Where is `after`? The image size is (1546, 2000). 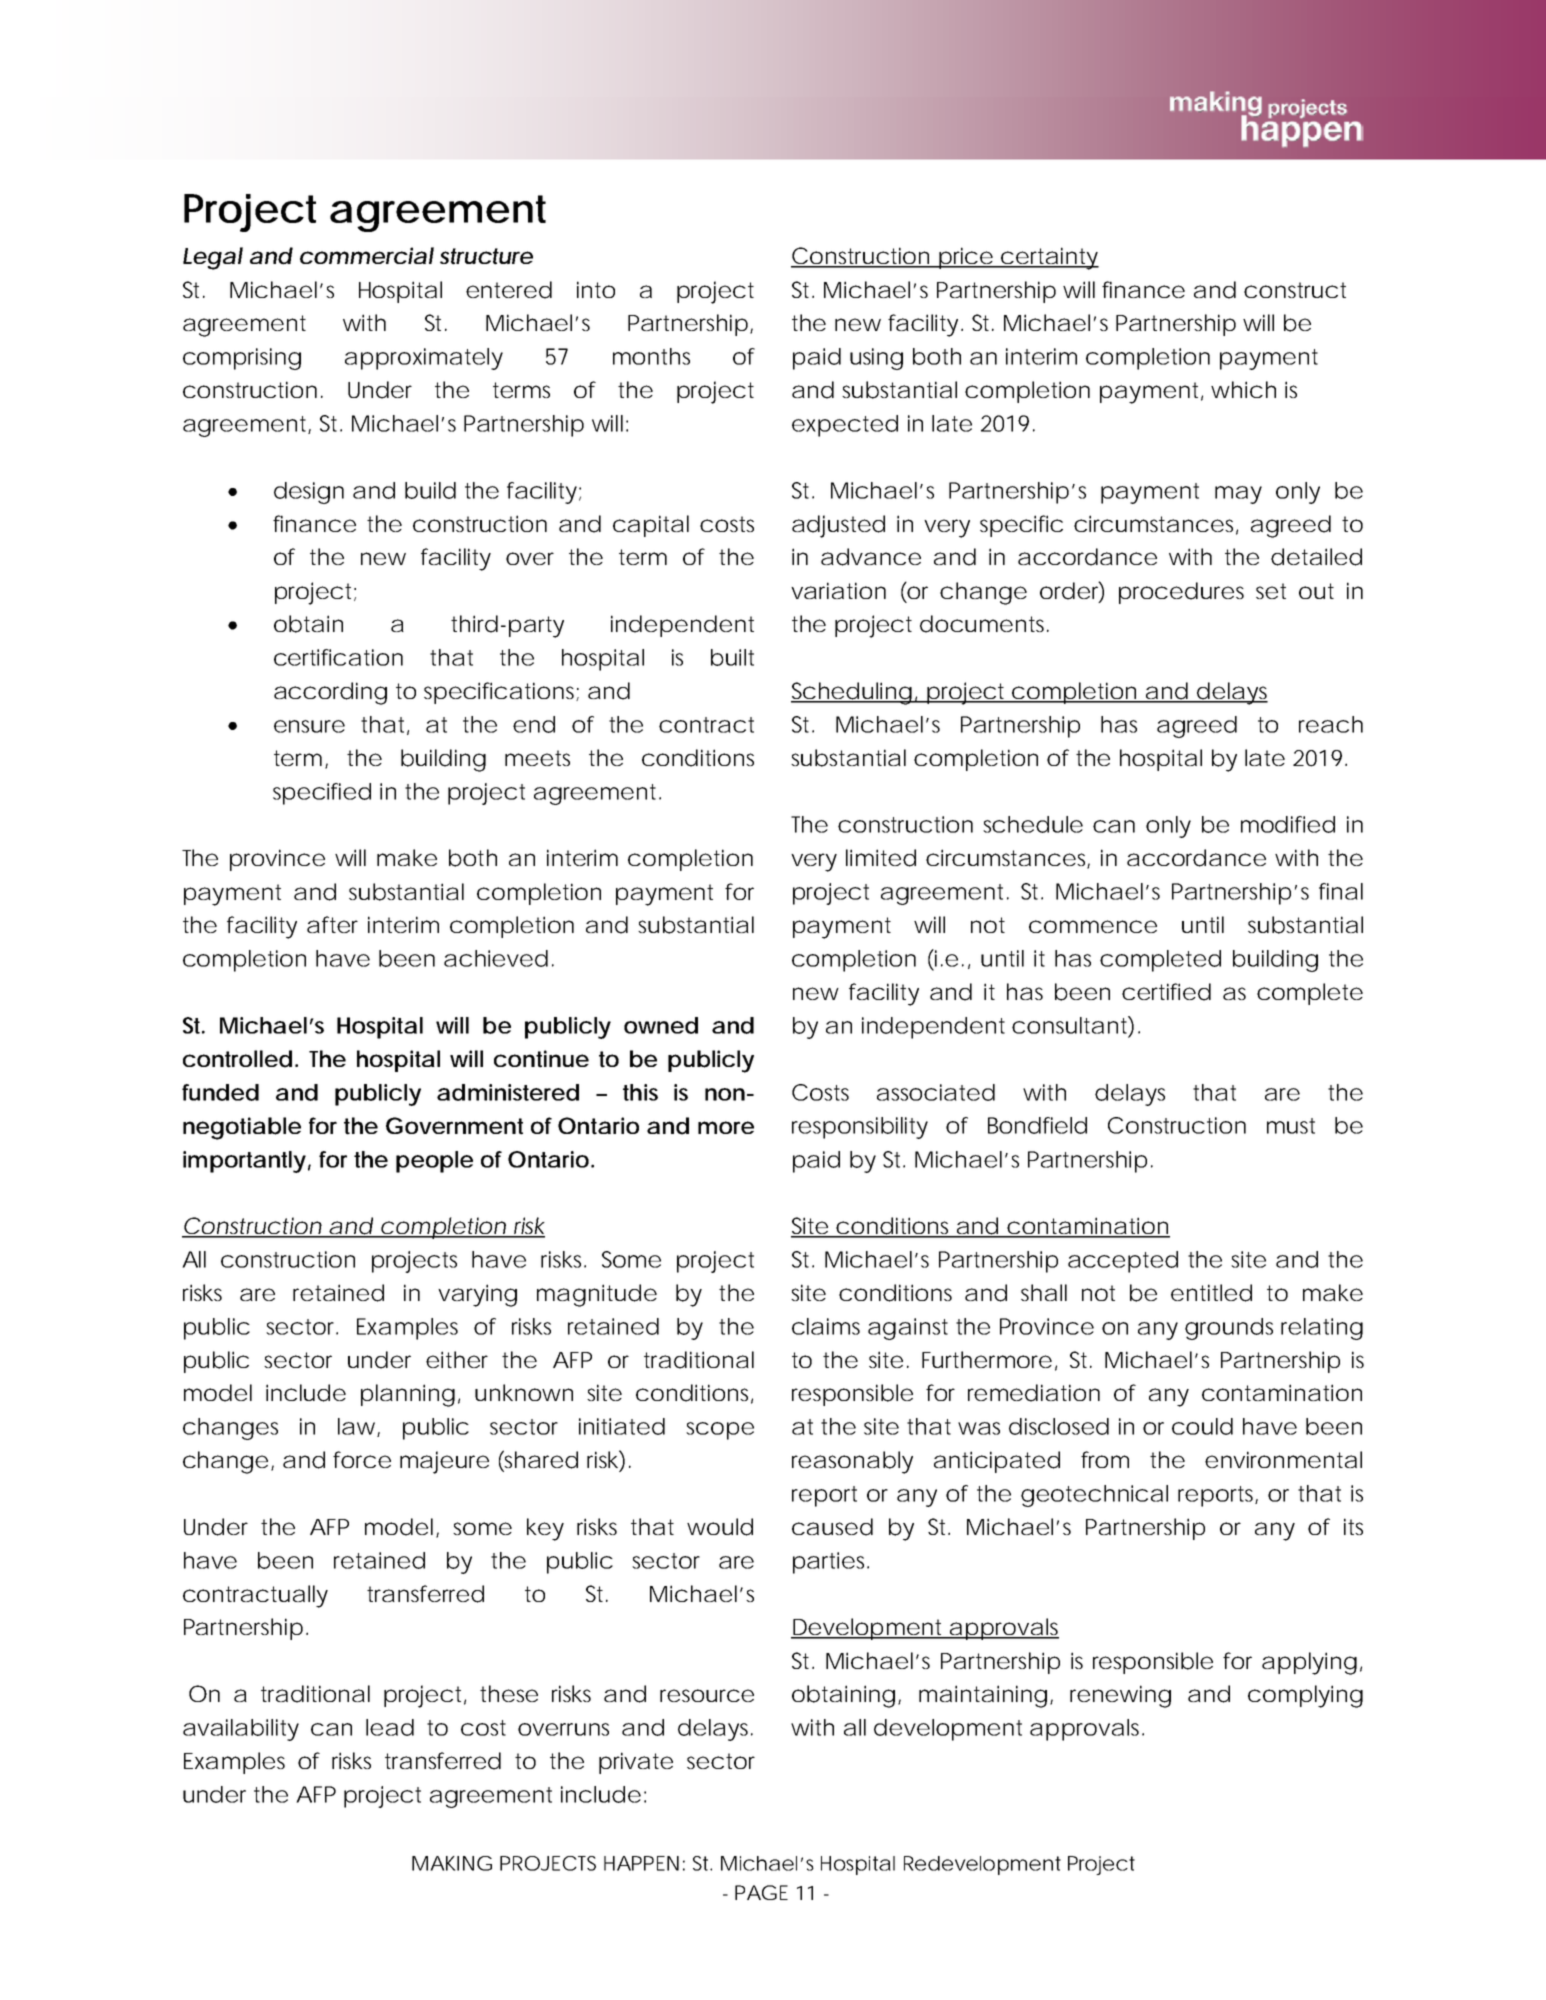 after is located at coordinates (332, 924).
